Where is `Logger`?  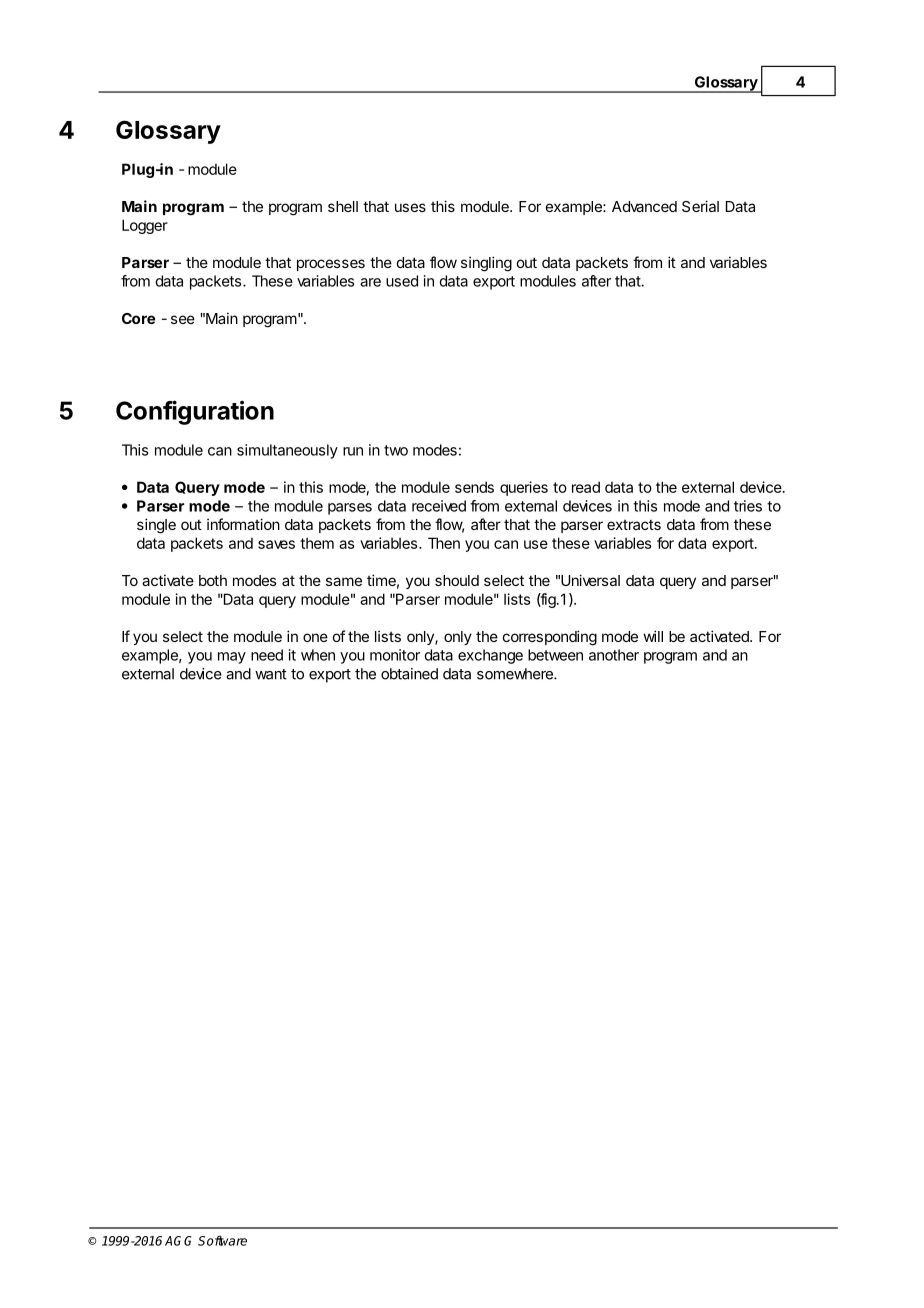
Logger is located at coordinates (145, 226).
